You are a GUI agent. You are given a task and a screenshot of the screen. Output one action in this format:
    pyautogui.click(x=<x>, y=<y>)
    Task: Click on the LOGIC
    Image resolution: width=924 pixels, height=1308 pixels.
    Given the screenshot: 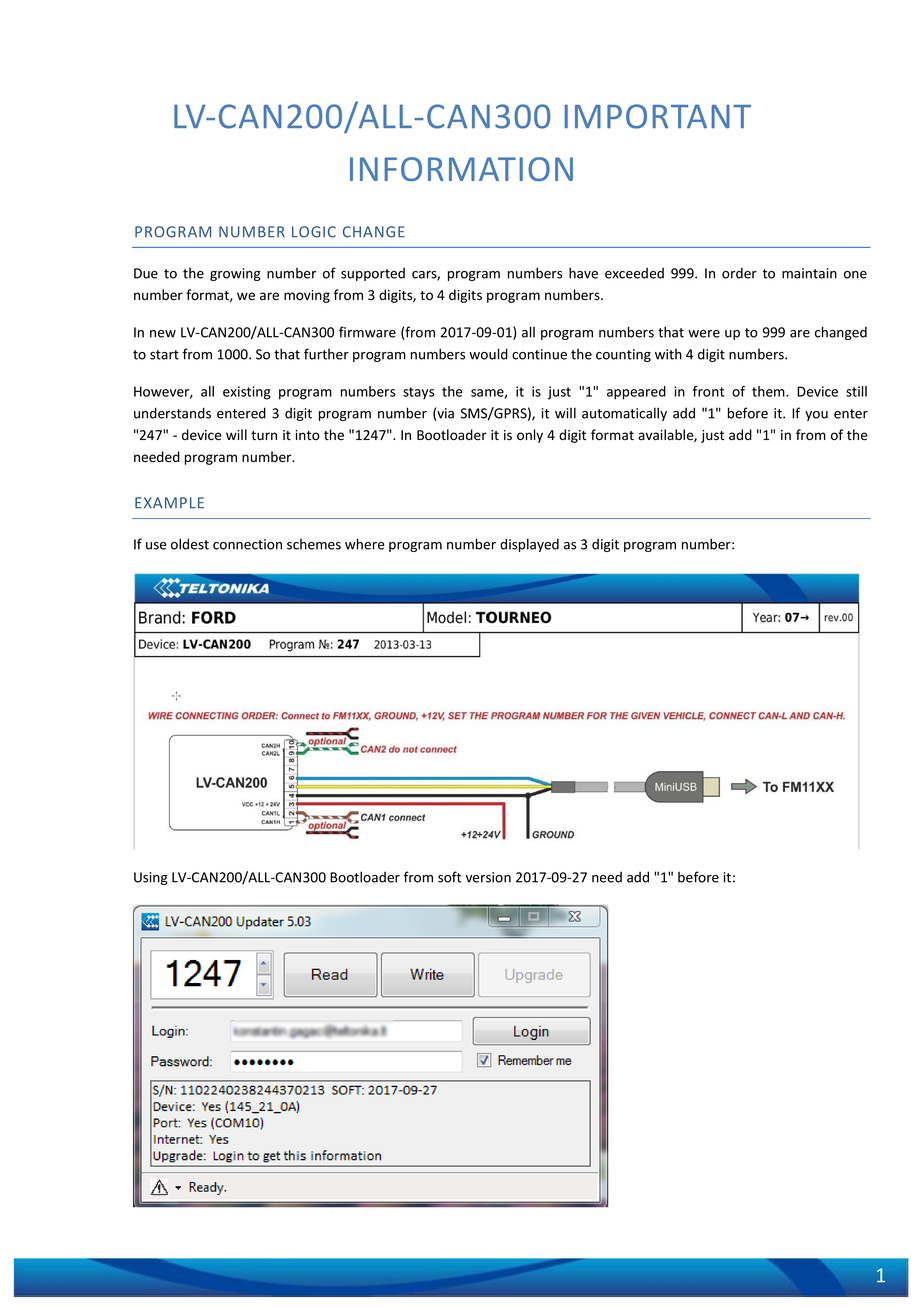 What is the action you would take?
    pyautogui.click(x=314, y=232)
